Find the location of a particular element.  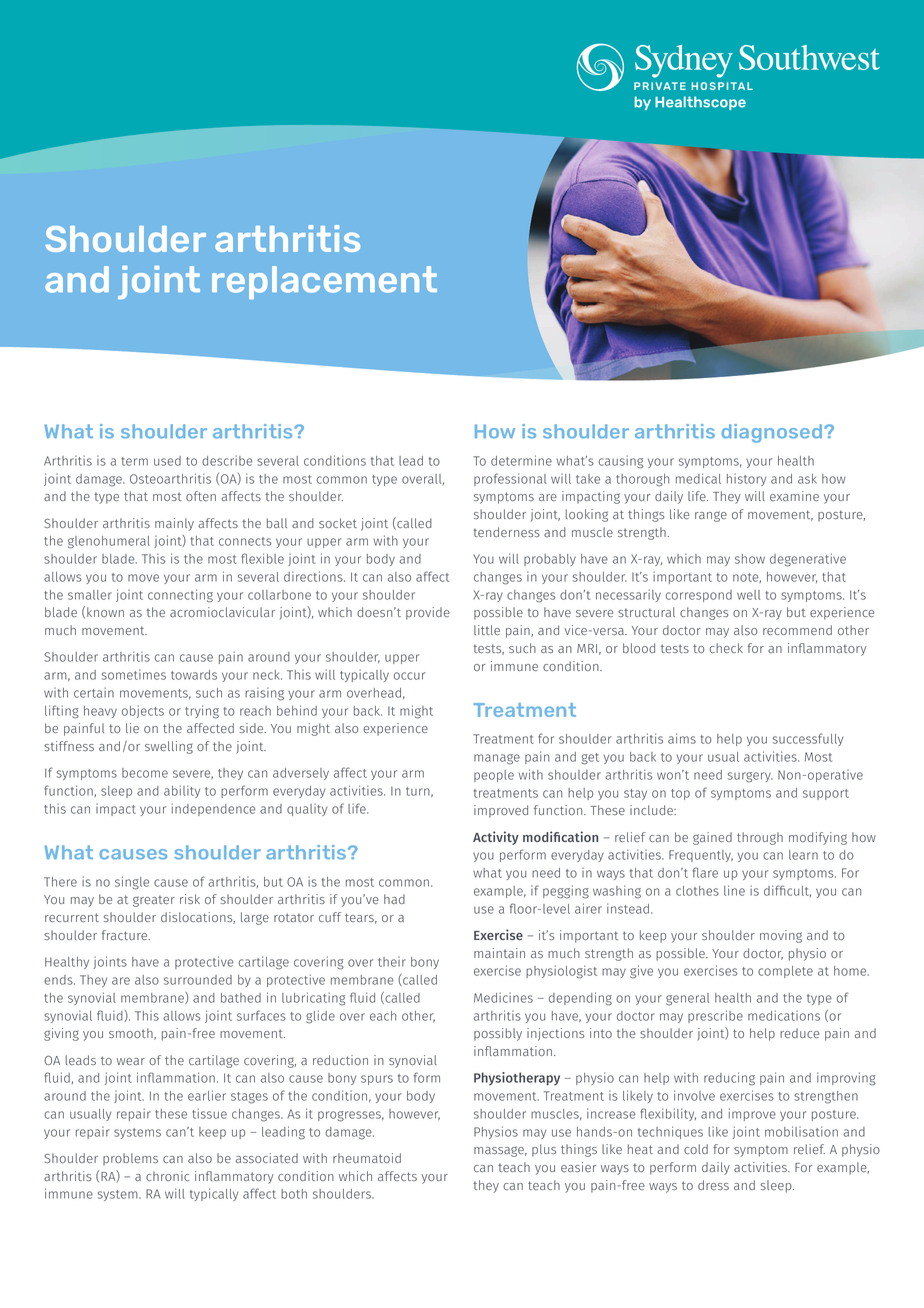

diagnosed is located at coordinates (773, 433).
